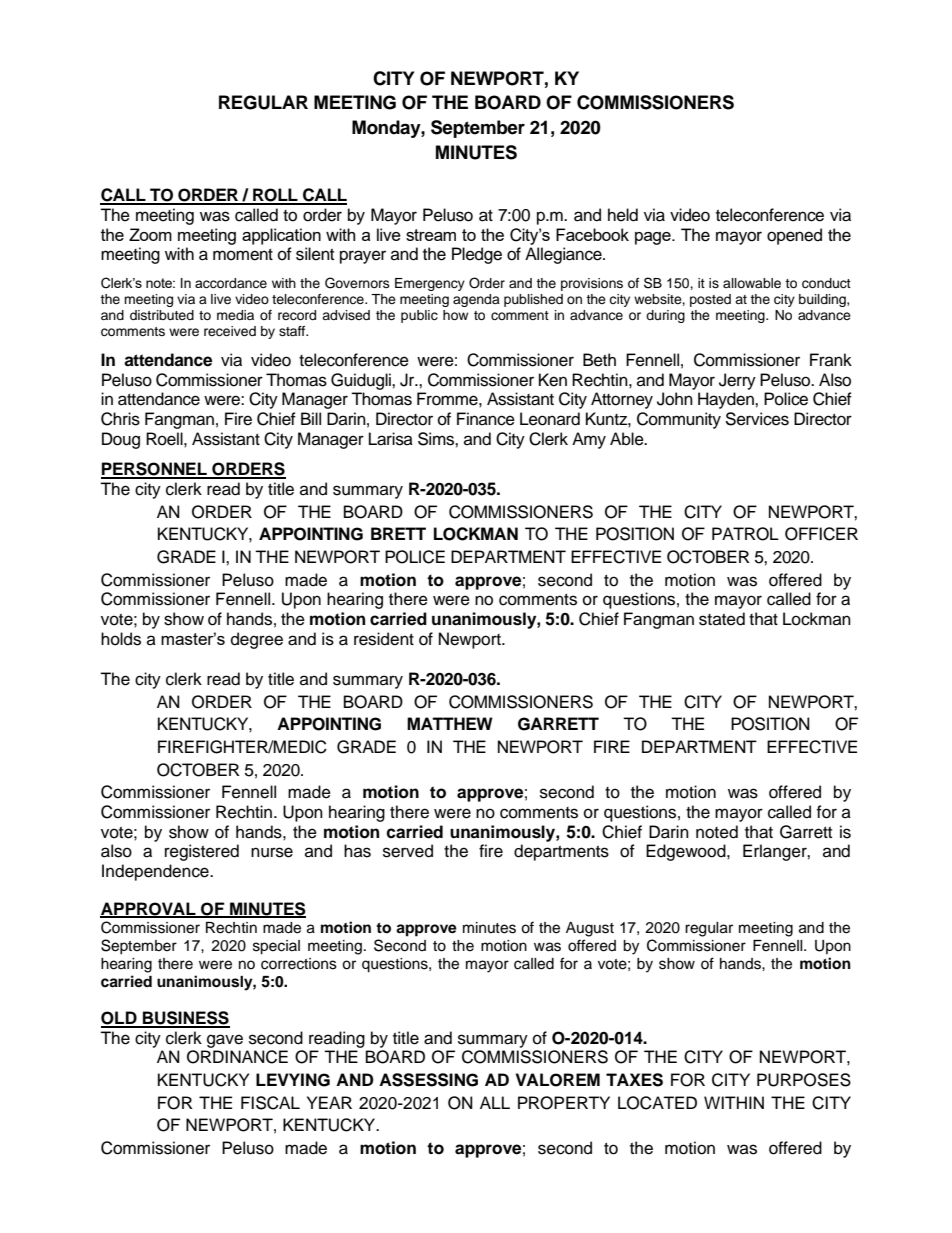 The height and width of the image is (1233, 952). Describe the element at coordinates (408, 851) in the image. I see `served` at that location.
